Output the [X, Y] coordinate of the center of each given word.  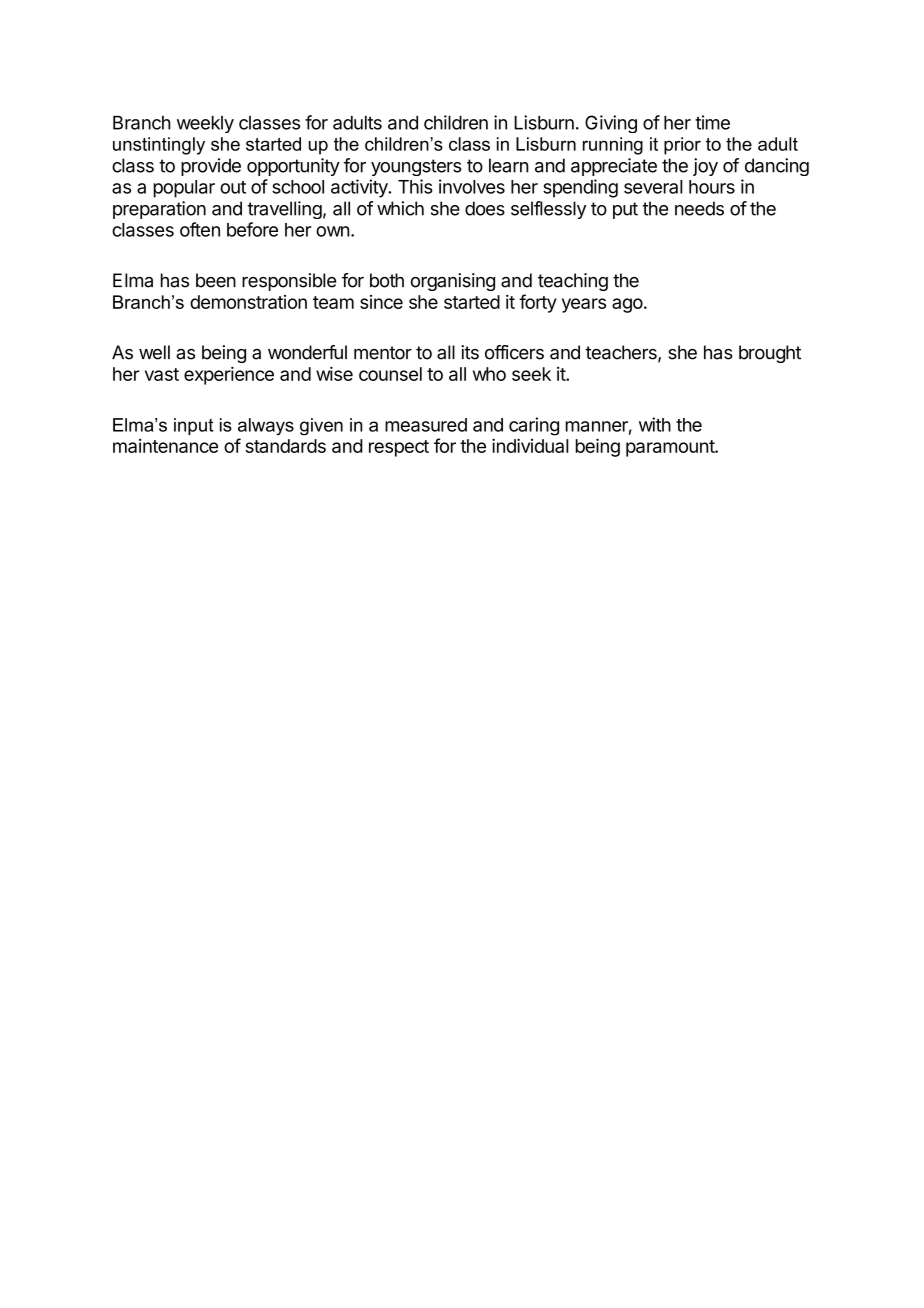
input [193, 426]
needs [699, 208]
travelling [285, 210]
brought [770, 354]
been [216, 280]
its [470, 352]
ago [627, 305]
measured [426, 425]
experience [229, 375]
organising [453, 282]
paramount [671, 448]
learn [509, 165]
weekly [205, 124]
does [485, 208]
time [712, 122]
